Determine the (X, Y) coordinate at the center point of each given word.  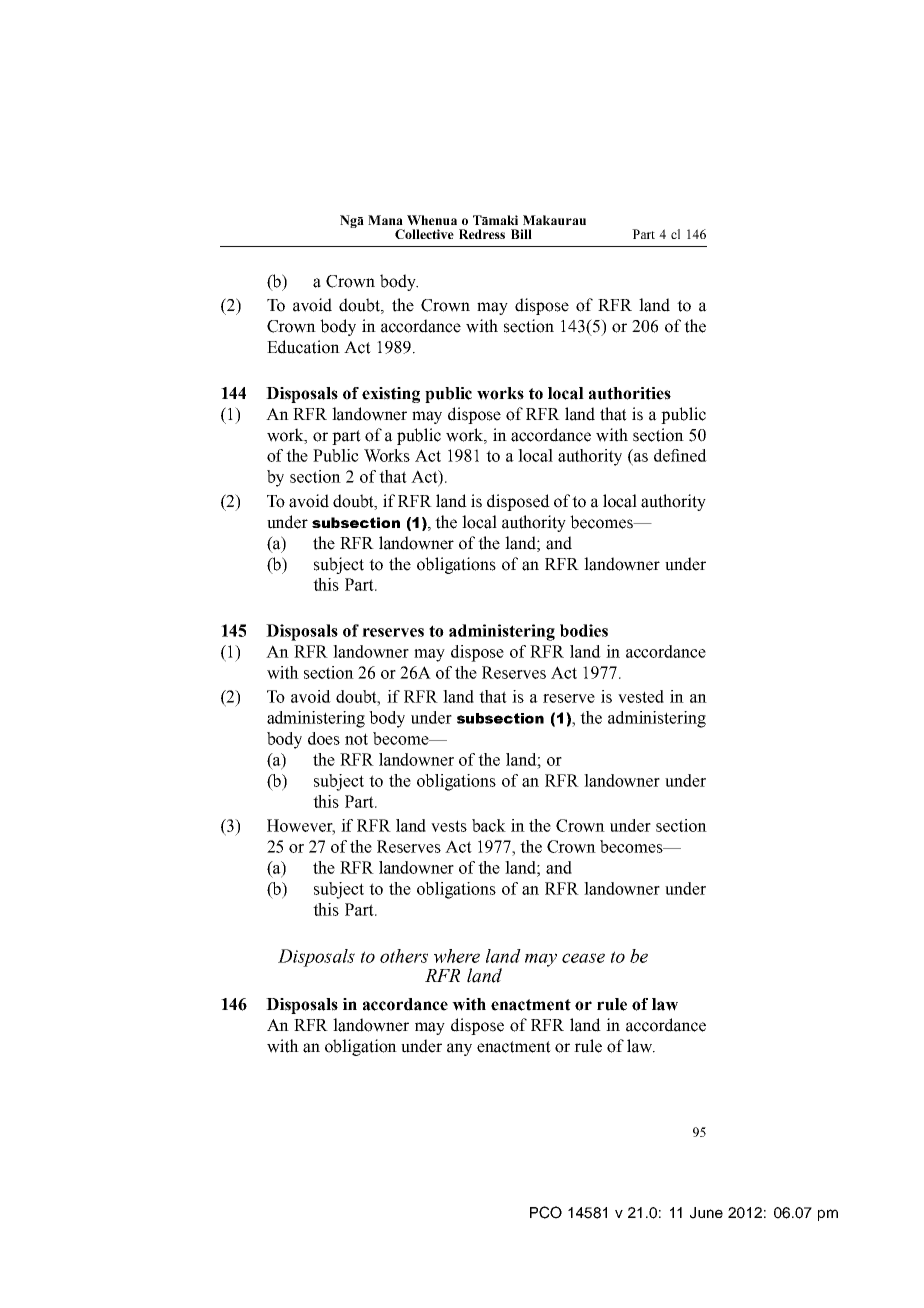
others (404, 956)
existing (391, 395)
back (489, 825)
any (459, 1049)
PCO (546, 1212)
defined (680, 455)
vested (641, 696)
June (706, 1213)
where (457, 956)
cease (583, 958)
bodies (584, 630)
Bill (521, 234)
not (356, 739)
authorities (630, 393)
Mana (385, 220)
